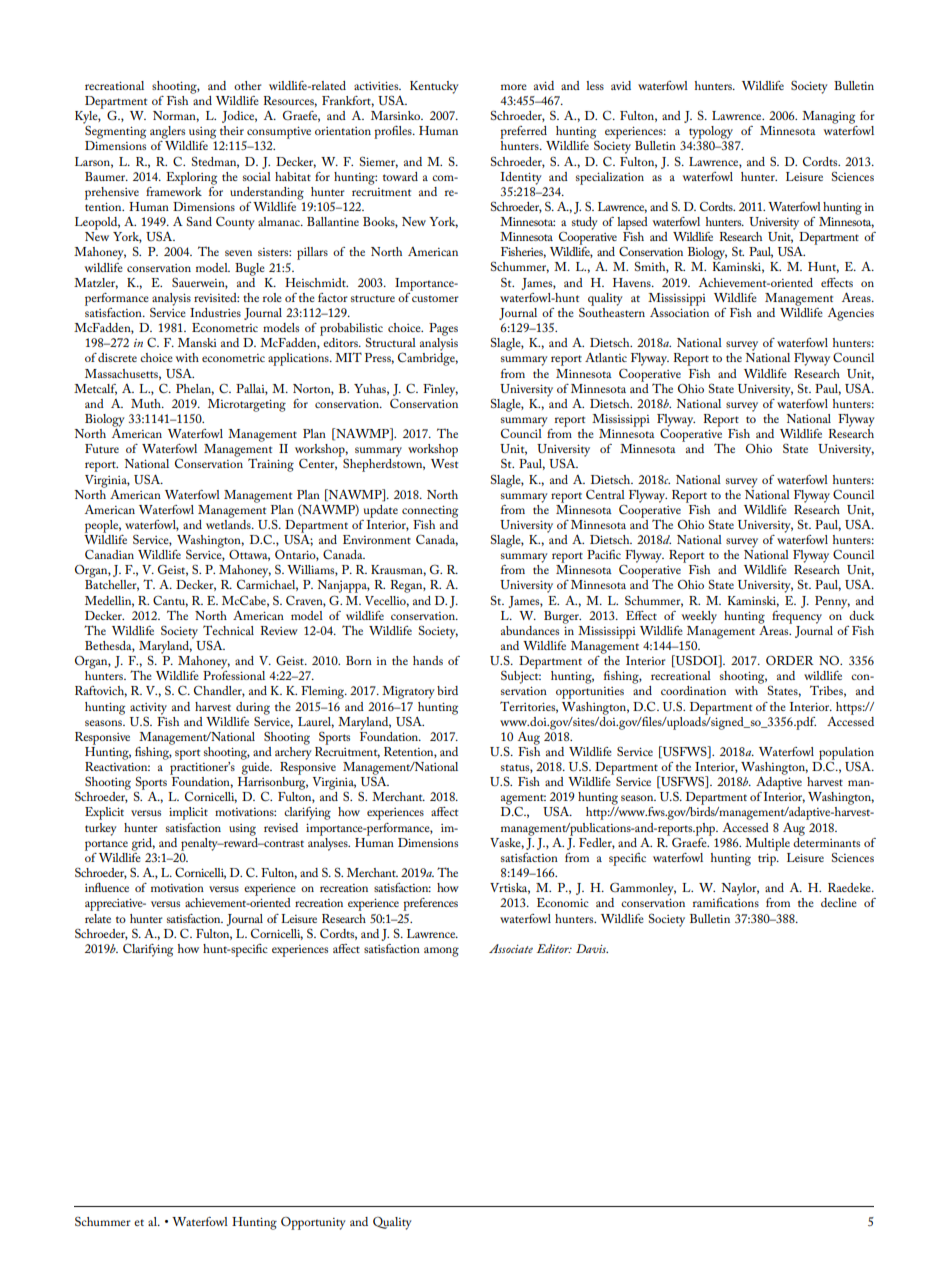 This screenshot has width=952, height=1265. What do you see at coordinates (167, 132) in the screenshot?
I see `anglers` at bounding box center [167, 132].
